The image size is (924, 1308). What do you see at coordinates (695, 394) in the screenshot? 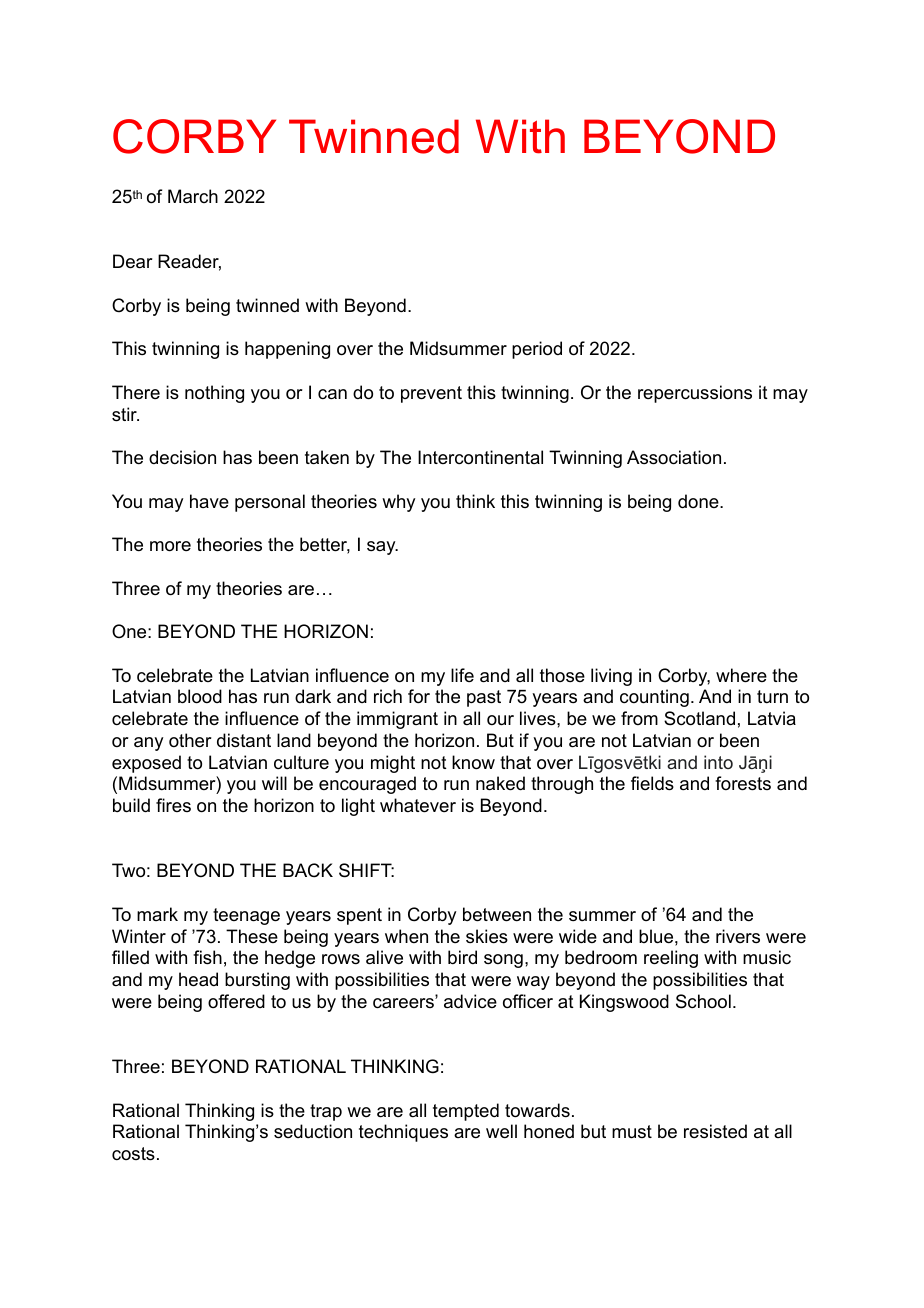
I see `repercussions` at bounding box center [695, 394].
